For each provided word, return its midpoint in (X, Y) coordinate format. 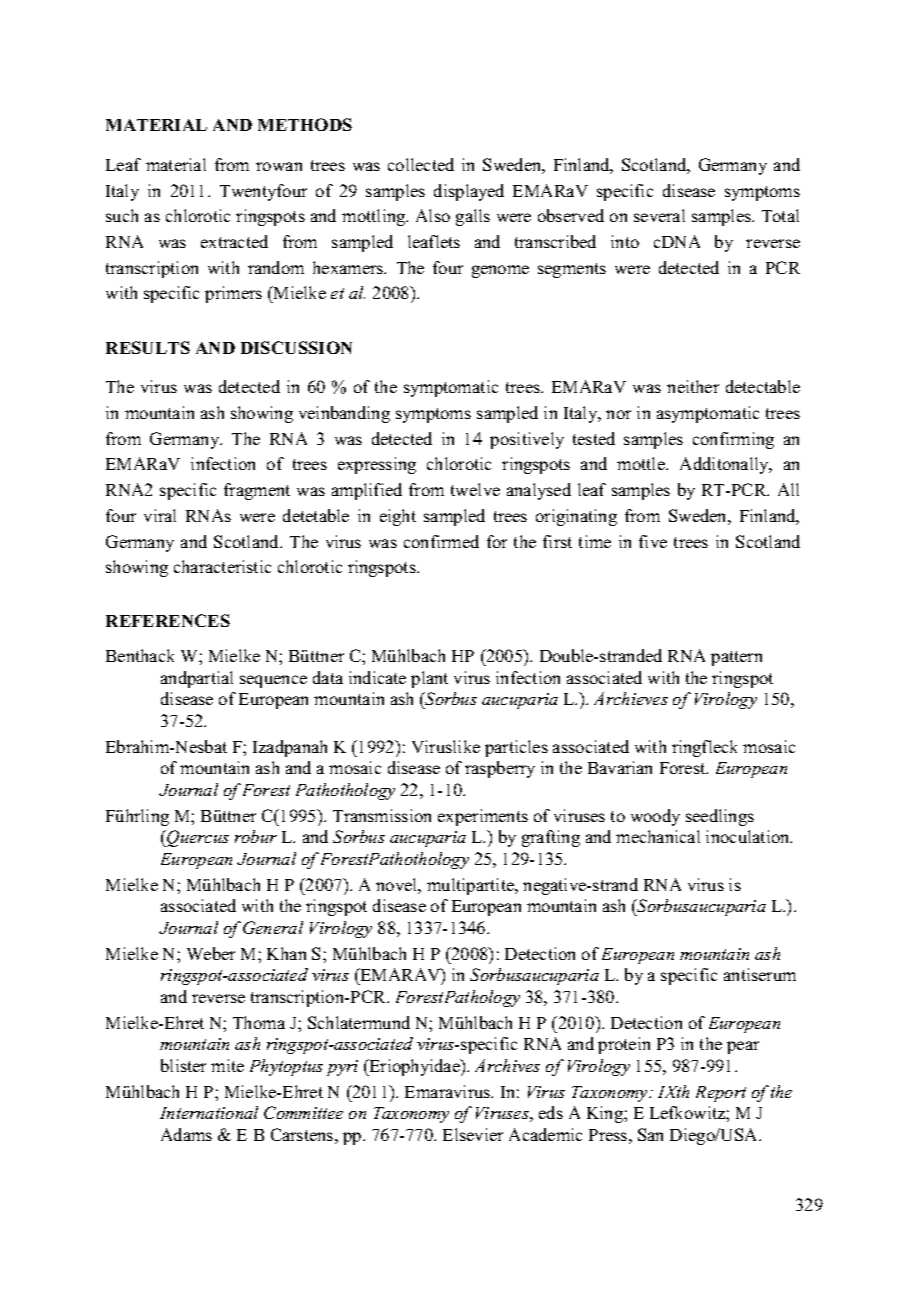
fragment (257, 491)
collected (421, 164)
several (659, 215)
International (209, 1112)
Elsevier (473, 1134)
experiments (483, 817)
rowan (279, 166)
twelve (475, 489)
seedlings (720, 817)
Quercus (197, 838)
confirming (733, 440)
